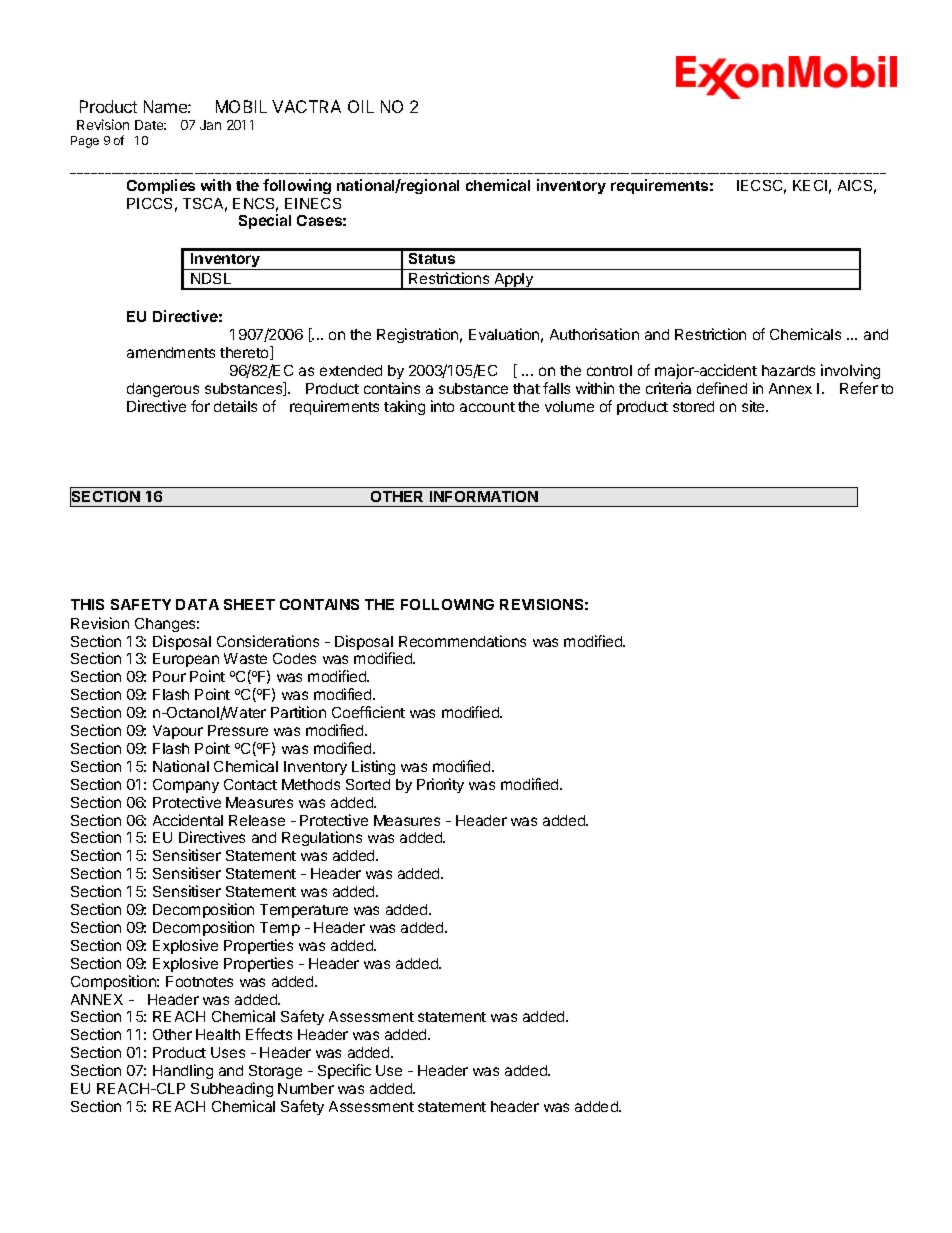 This page has height=1233, width=952. I want to click on OIL, so click(361, 106).
